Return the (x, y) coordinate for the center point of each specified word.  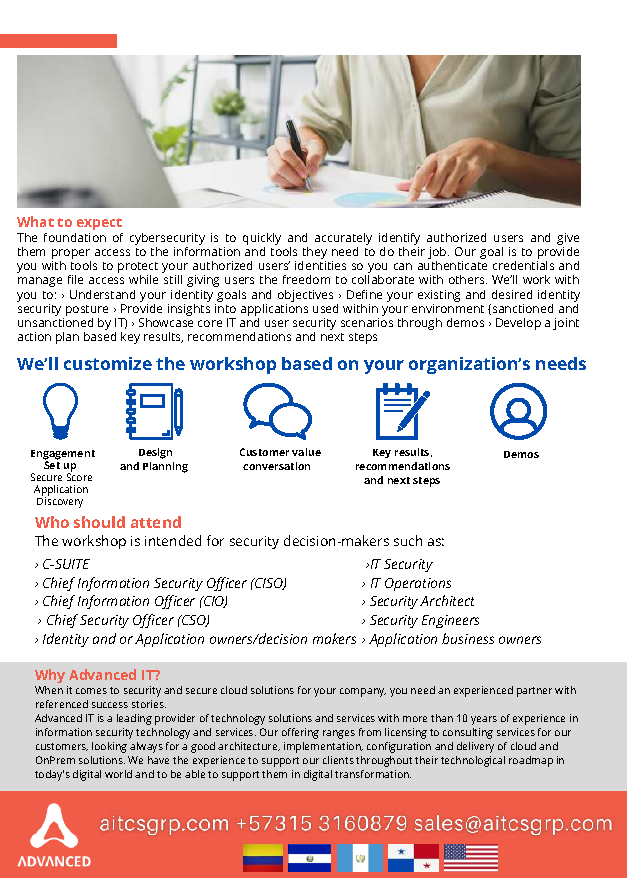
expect (99, 226)
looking (109, 747)
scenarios (367, 322)
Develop (518, 324)
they (314, 254)
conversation (276, 466)
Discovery (60, 502)
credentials (523, 265)
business (468, 638)
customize (108, 363)
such (408, 540)
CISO (269, 584)
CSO (194, 621)
